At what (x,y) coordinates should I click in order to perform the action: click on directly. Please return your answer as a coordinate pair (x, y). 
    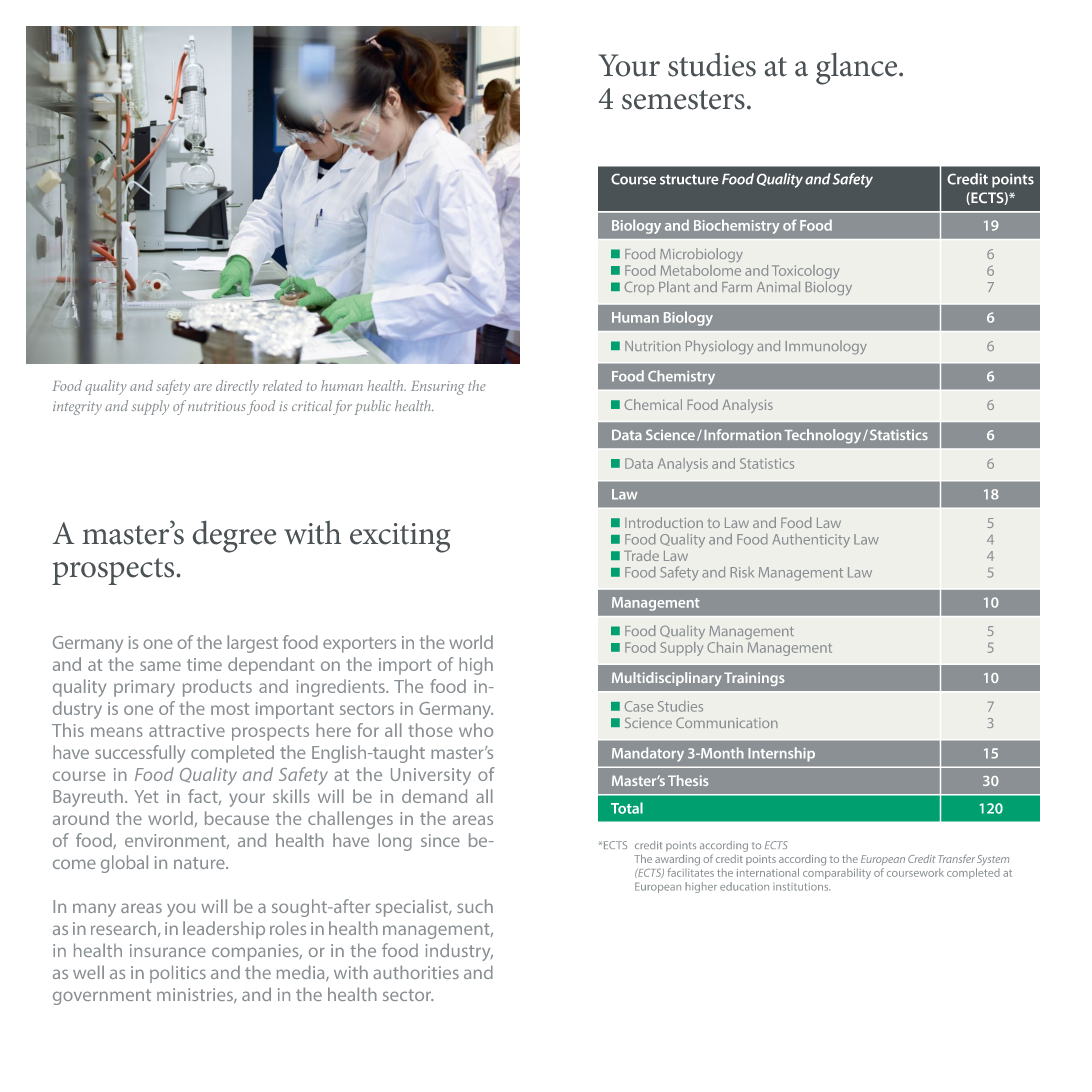
    Looking at the image, I should click on (237, 387).
